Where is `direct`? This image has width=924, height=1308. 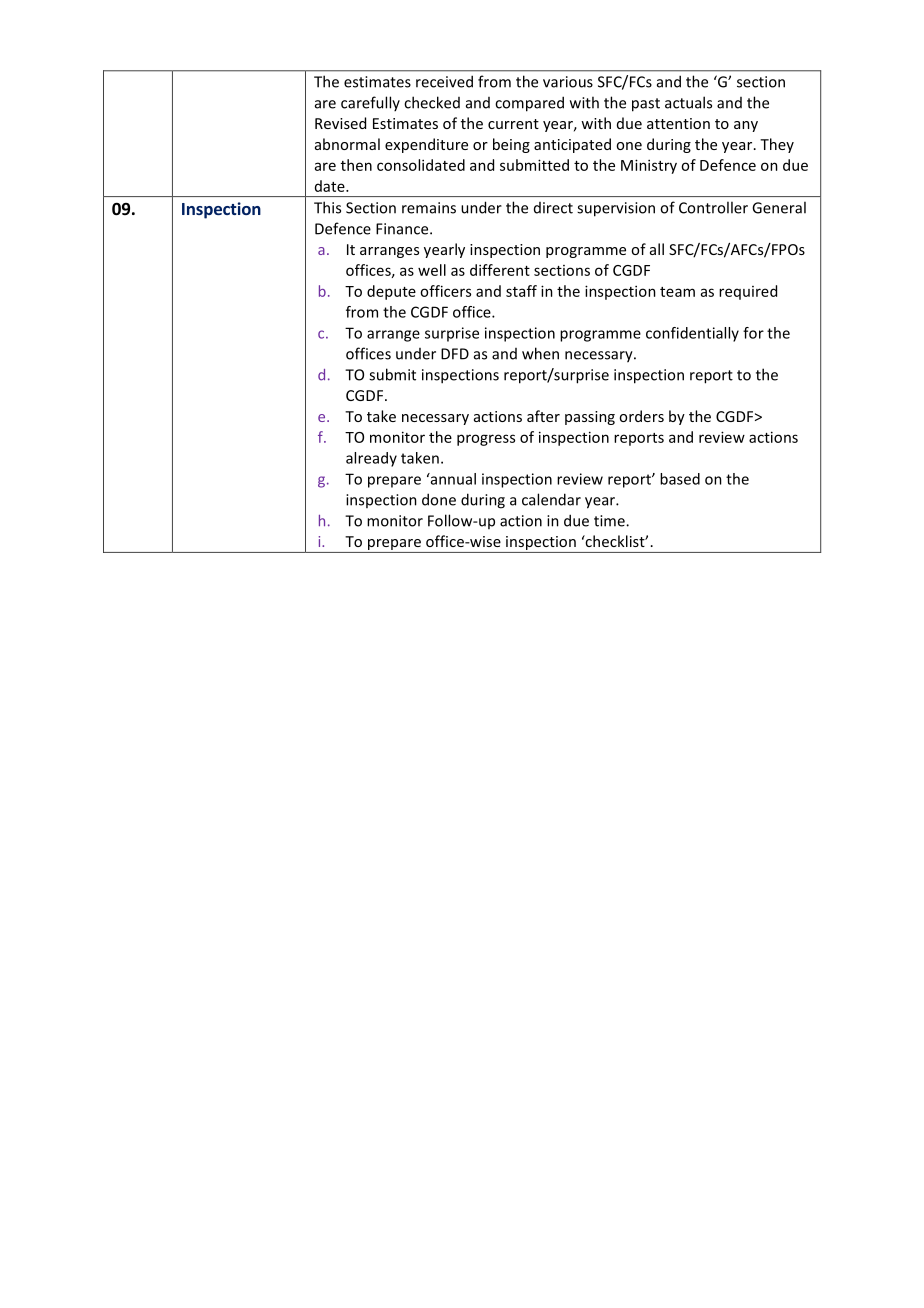
direct is located at coordinates (553, 208).
